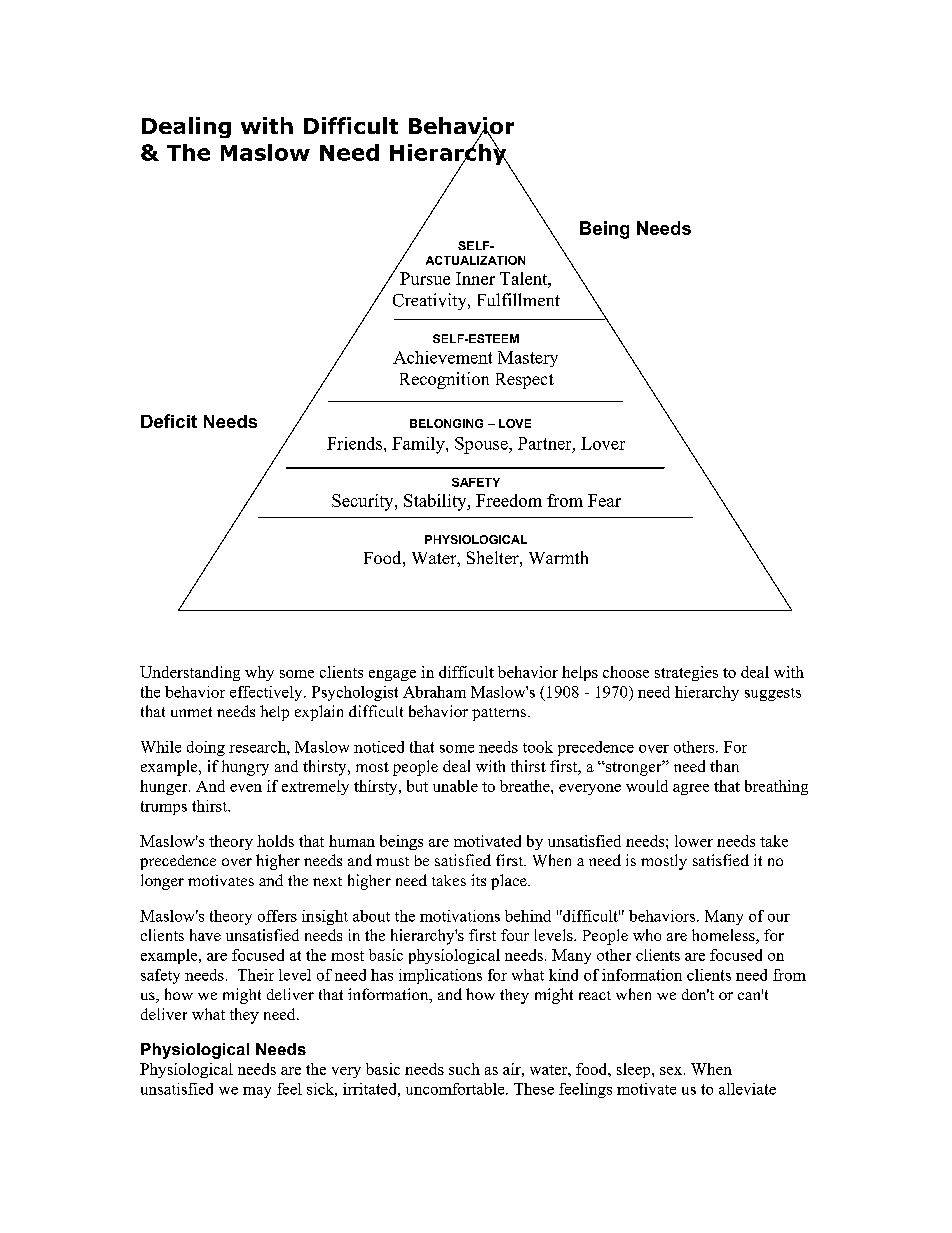 The height and width of the document is (1233, 952). Describe the element at coordinates (475, 278) in the document. I see `Inner` at that location.
